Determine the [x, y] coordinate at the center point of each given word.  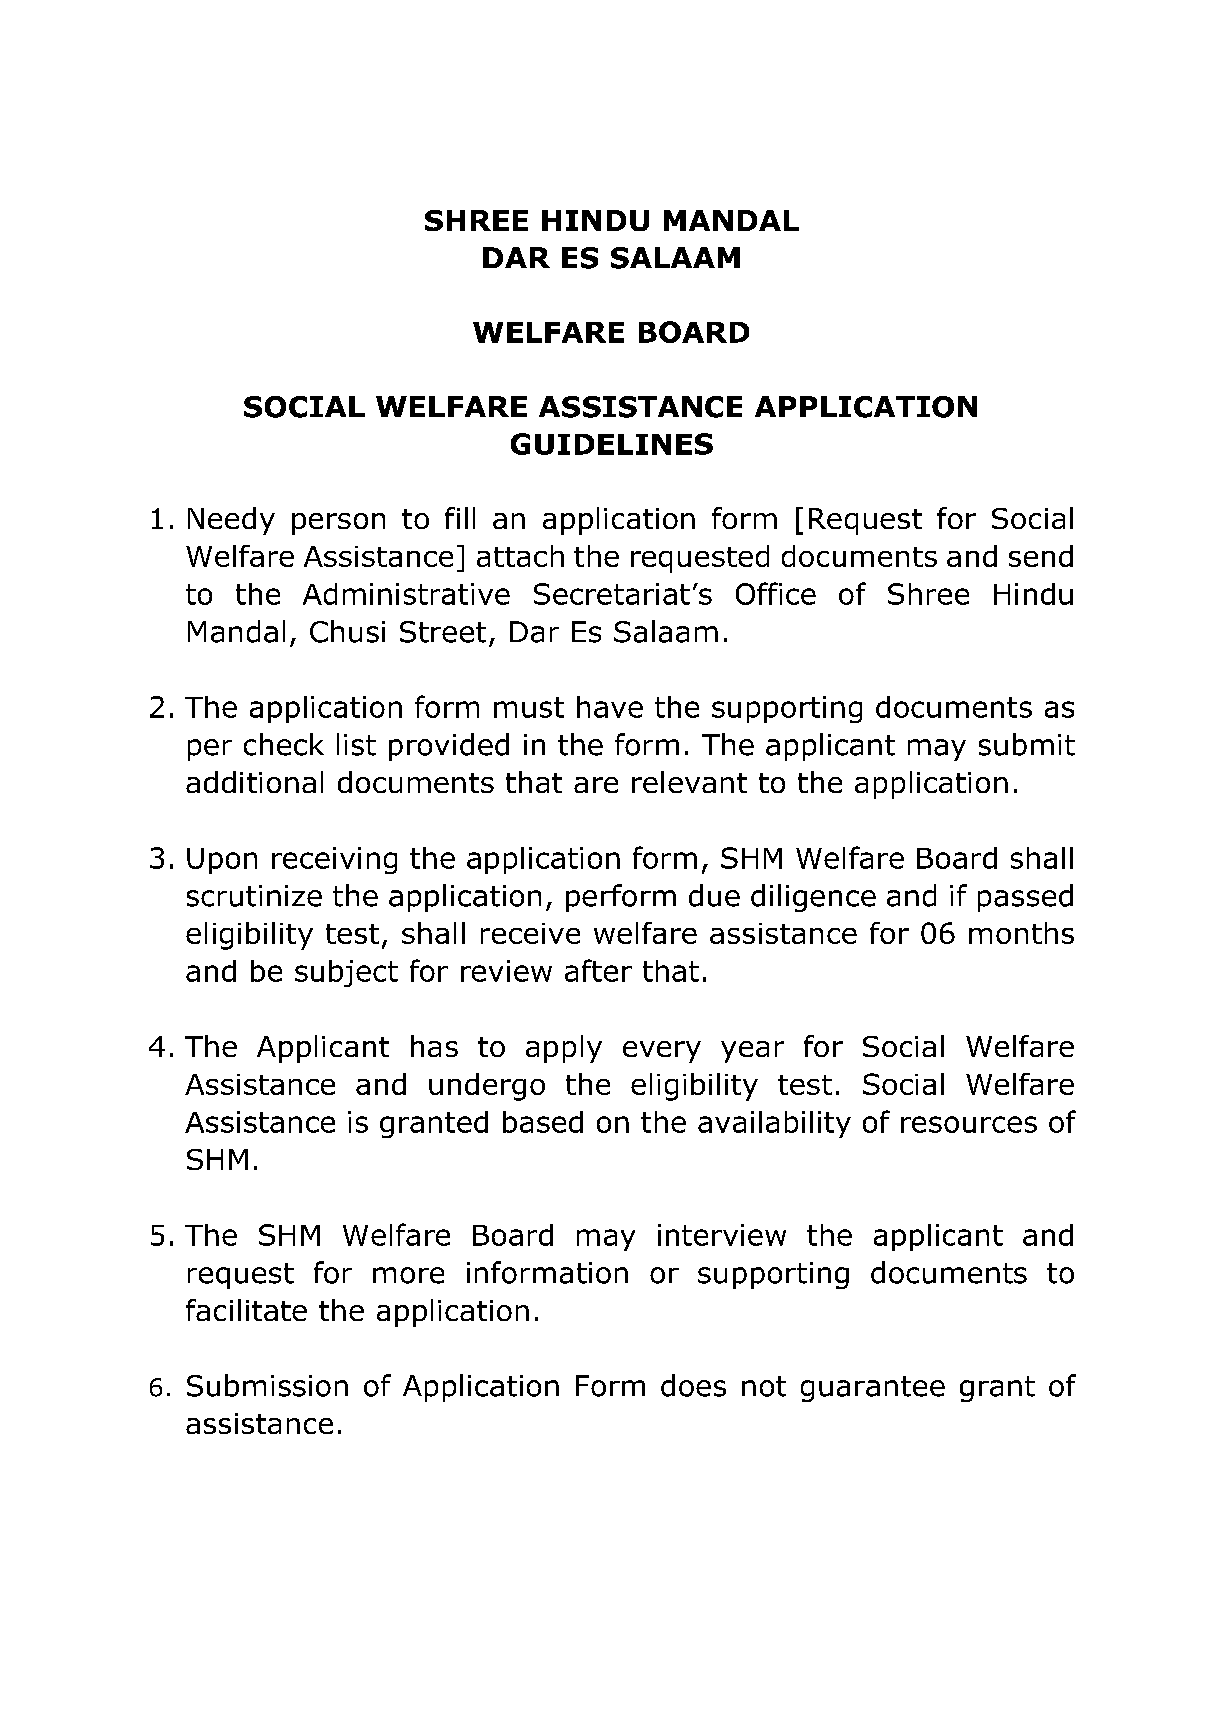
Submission [267, 1385]
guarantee [873, 1389]
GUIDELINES [612, 444]
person [338, 524]
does [693, 1385]
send [1041, 556]
